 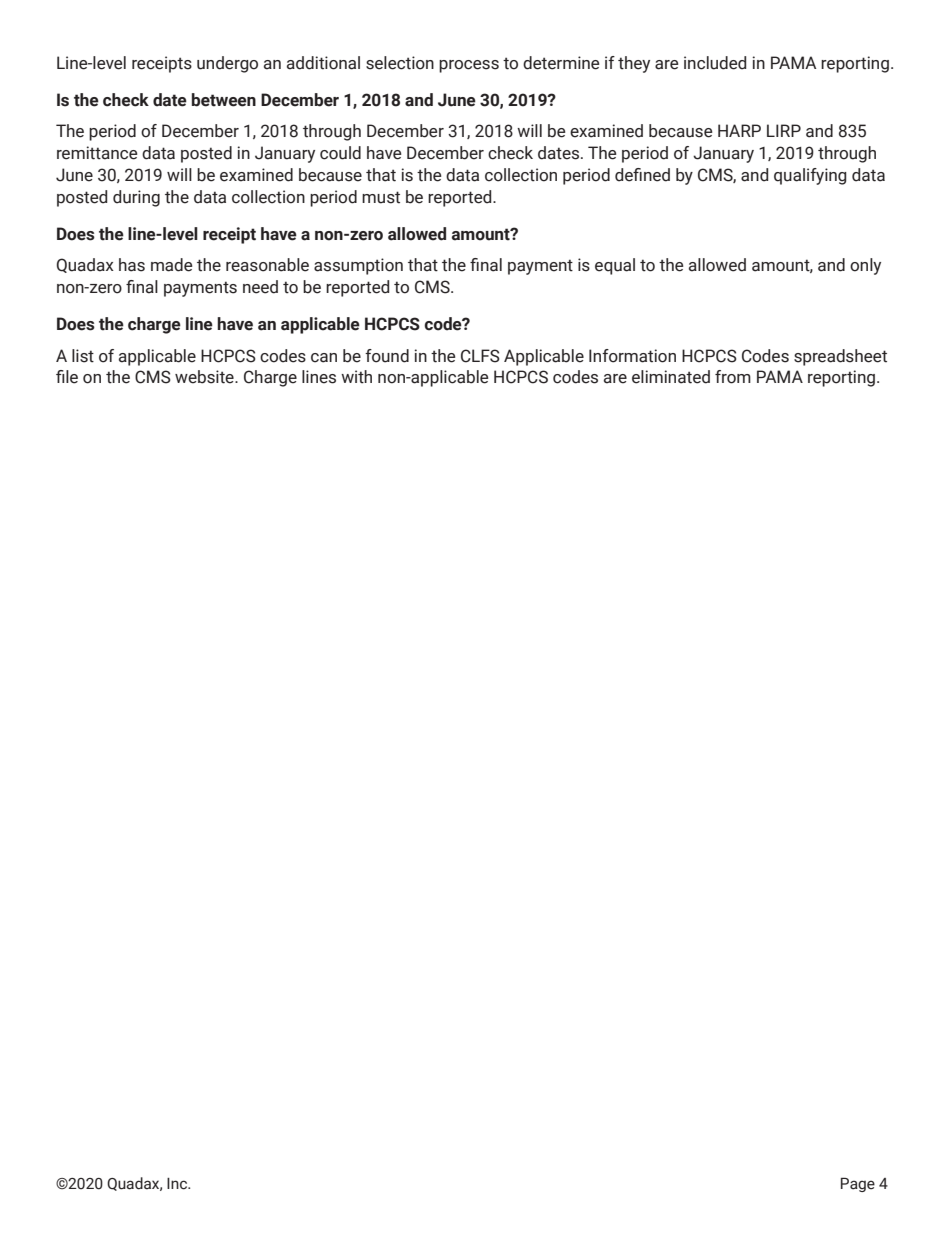 I want to click on undergo, so click(x=227, y=64).
